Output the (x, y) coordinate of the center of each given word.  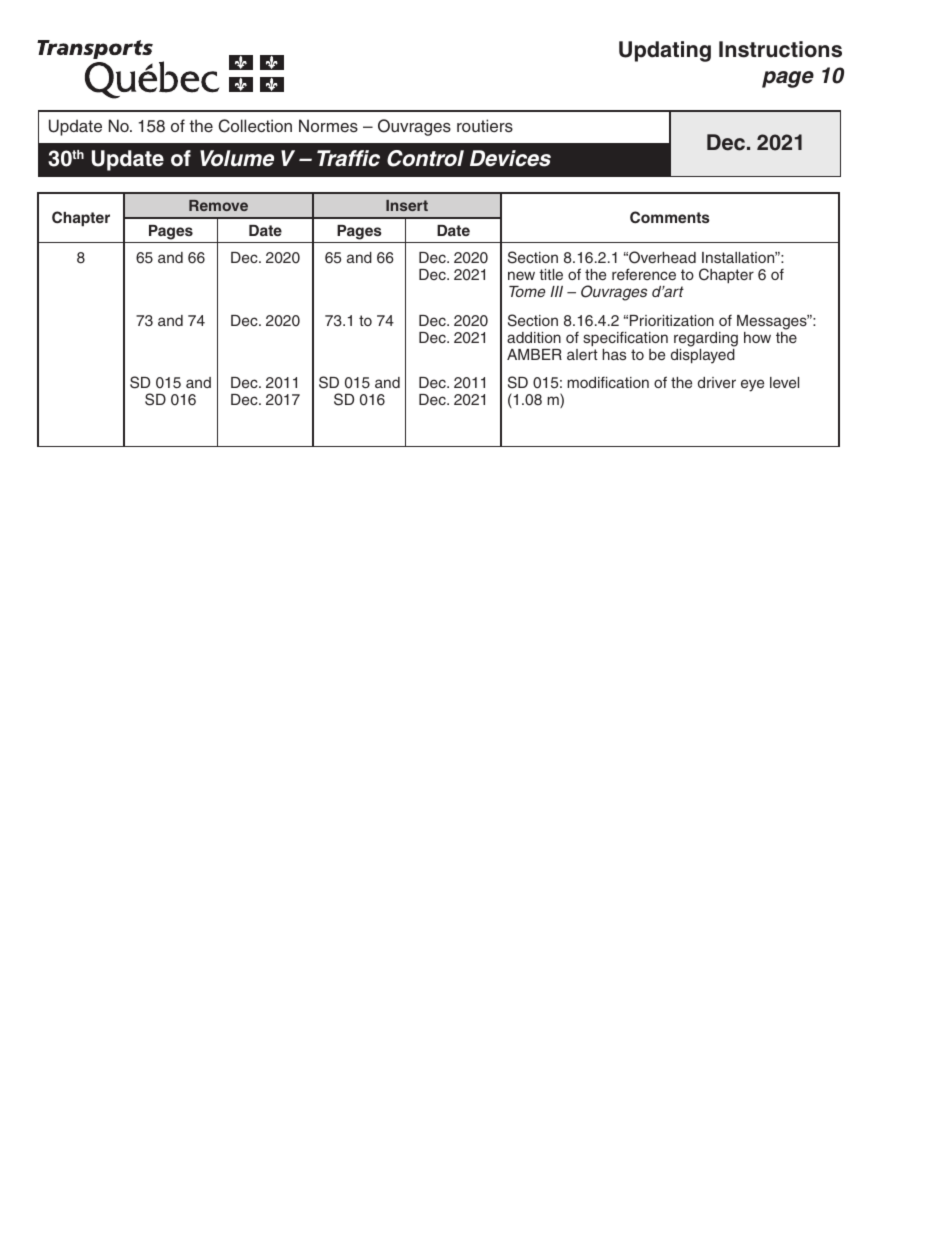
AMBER (534, 354)
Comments (670, 217)
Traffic (348, 158)
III (556, 291)
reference (644, 274)
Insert (407, 205)
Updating (665, 51)
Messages (773, 322)
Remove (218, 205)
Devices (510, 158)
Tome (527, 291)
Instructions (780, 49)
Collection (255, 126)
